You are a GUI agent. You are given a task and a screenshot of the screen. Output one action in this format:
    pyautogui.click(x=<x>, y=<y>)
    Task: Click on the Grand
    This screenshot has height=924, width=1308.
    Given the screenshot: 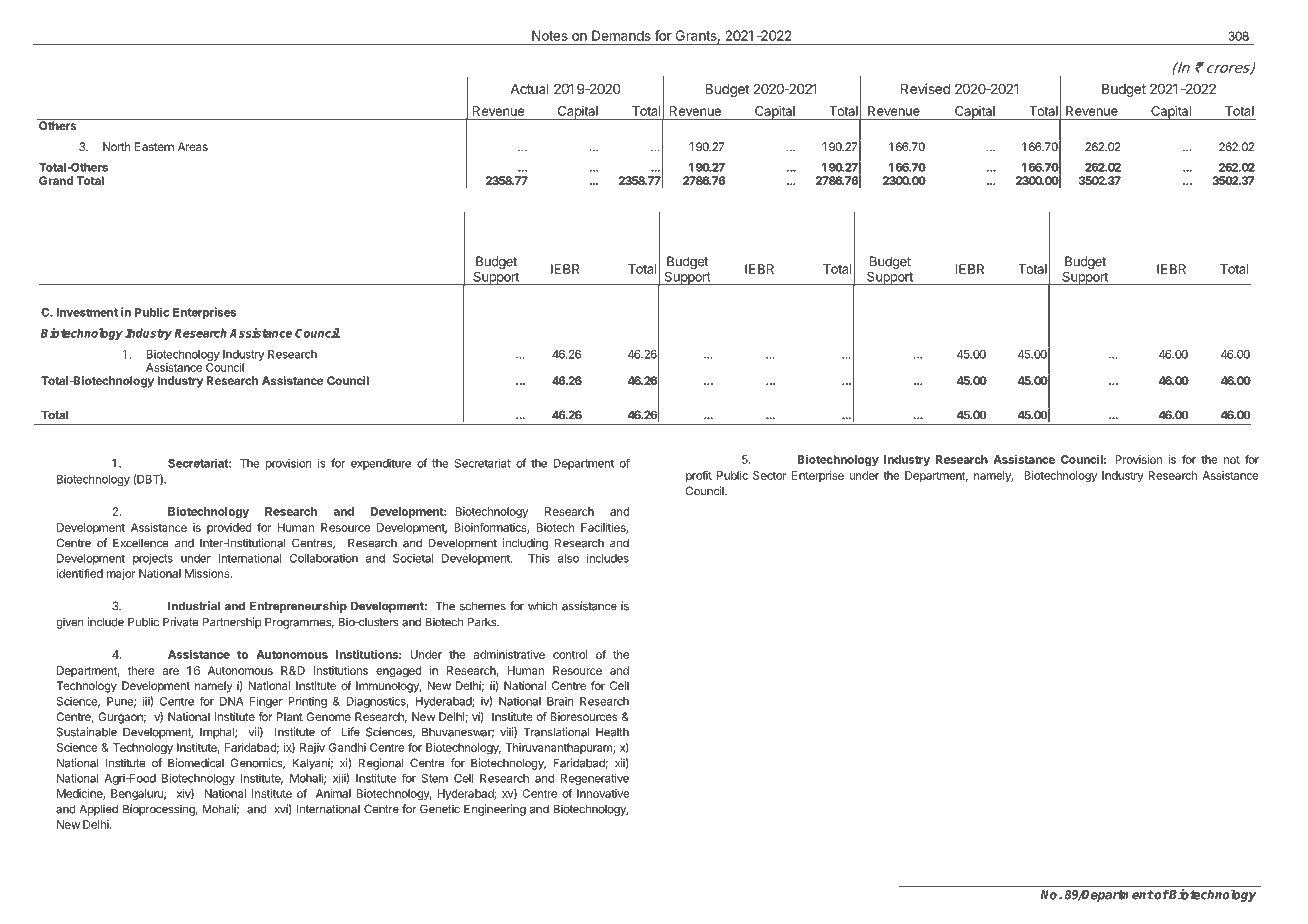 What is the action you would take?
    pyautogui.click(x=56, y=180)
